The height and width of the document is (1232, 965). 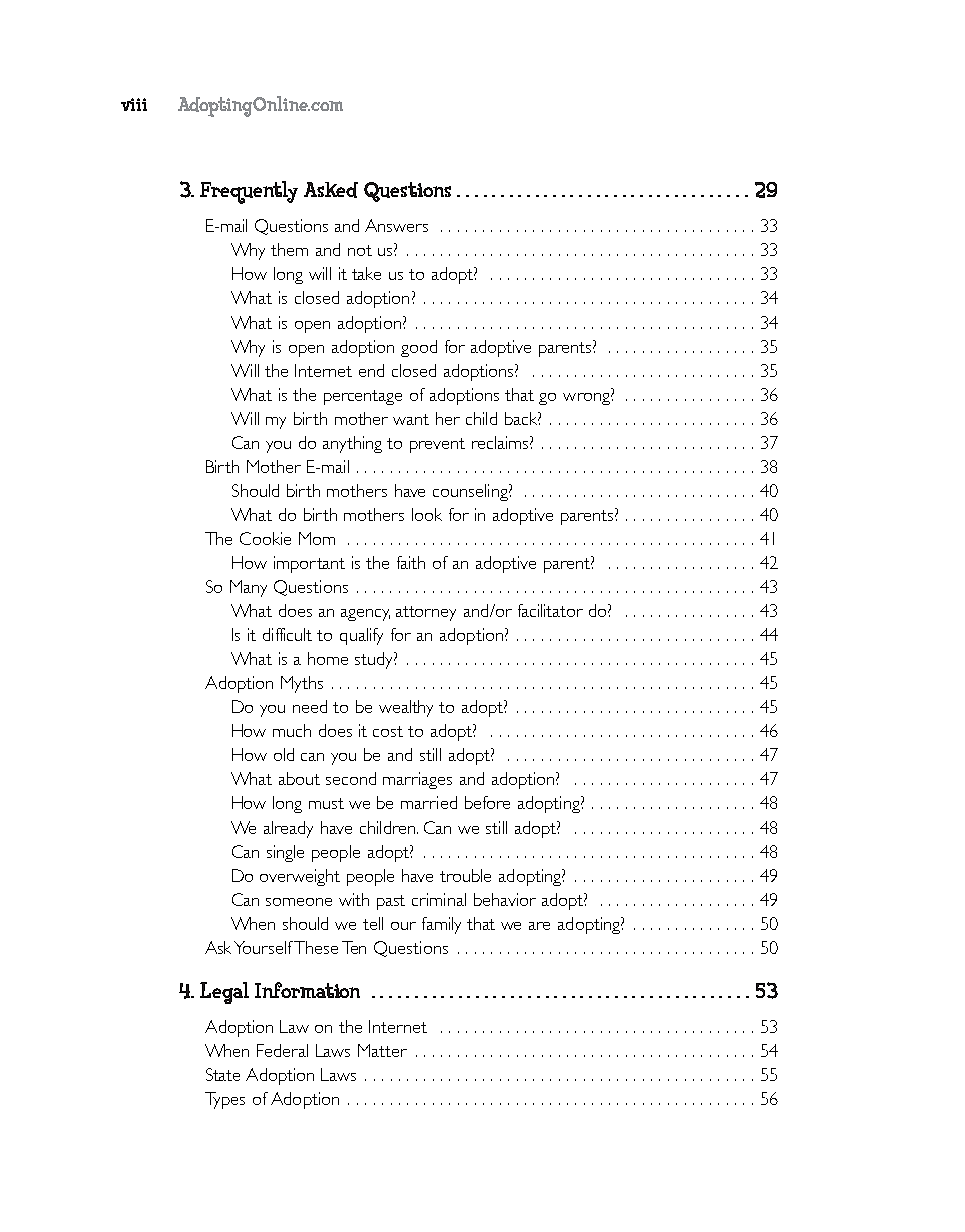 What do you see at coordinates (587, 399) in the document?
I see `wrong` at bounding box center [587, 399].
